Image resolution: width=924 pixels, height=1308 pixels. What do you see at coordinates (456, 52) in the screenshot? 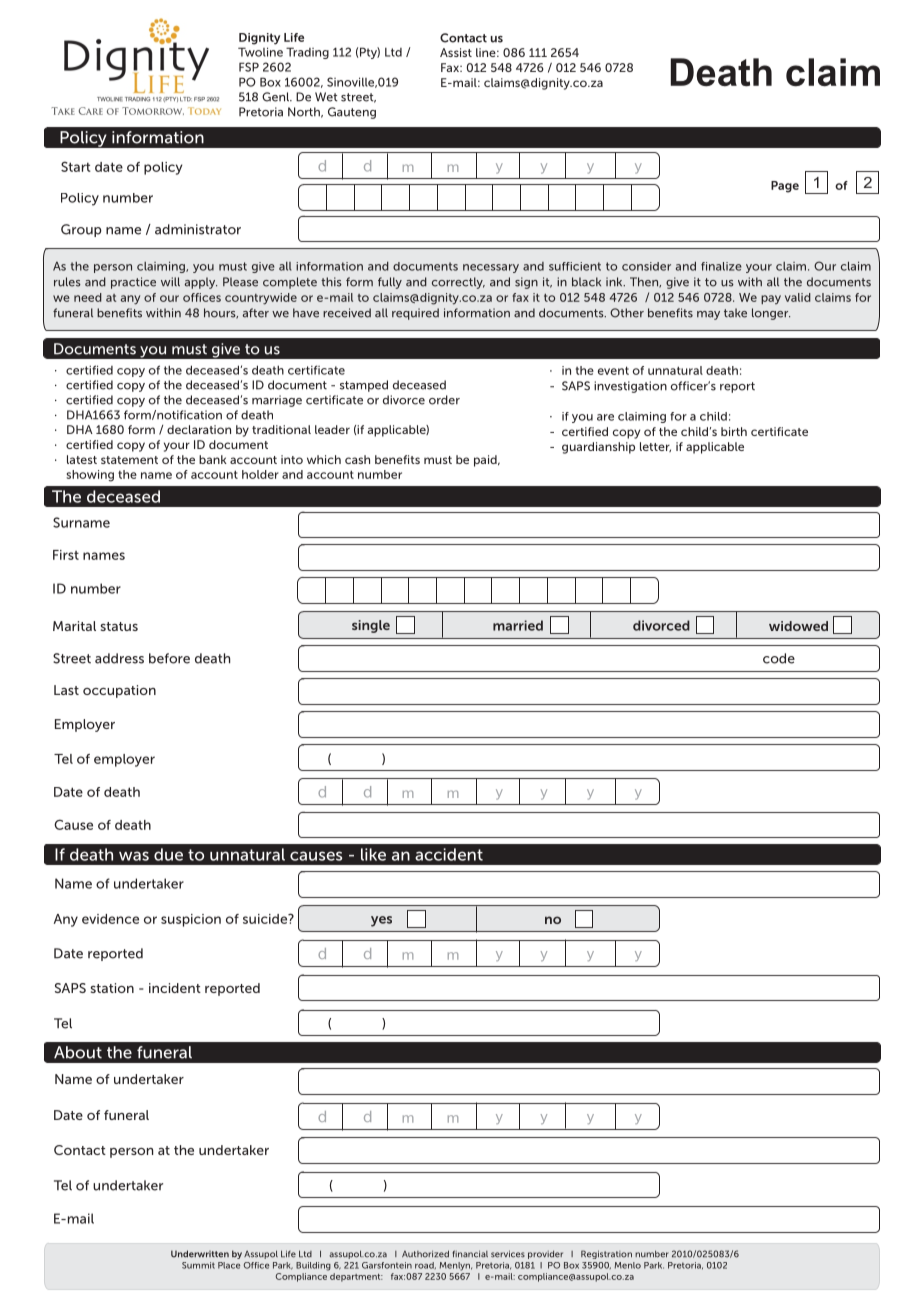
I see `Assist` at bounding box center [456, 52].
